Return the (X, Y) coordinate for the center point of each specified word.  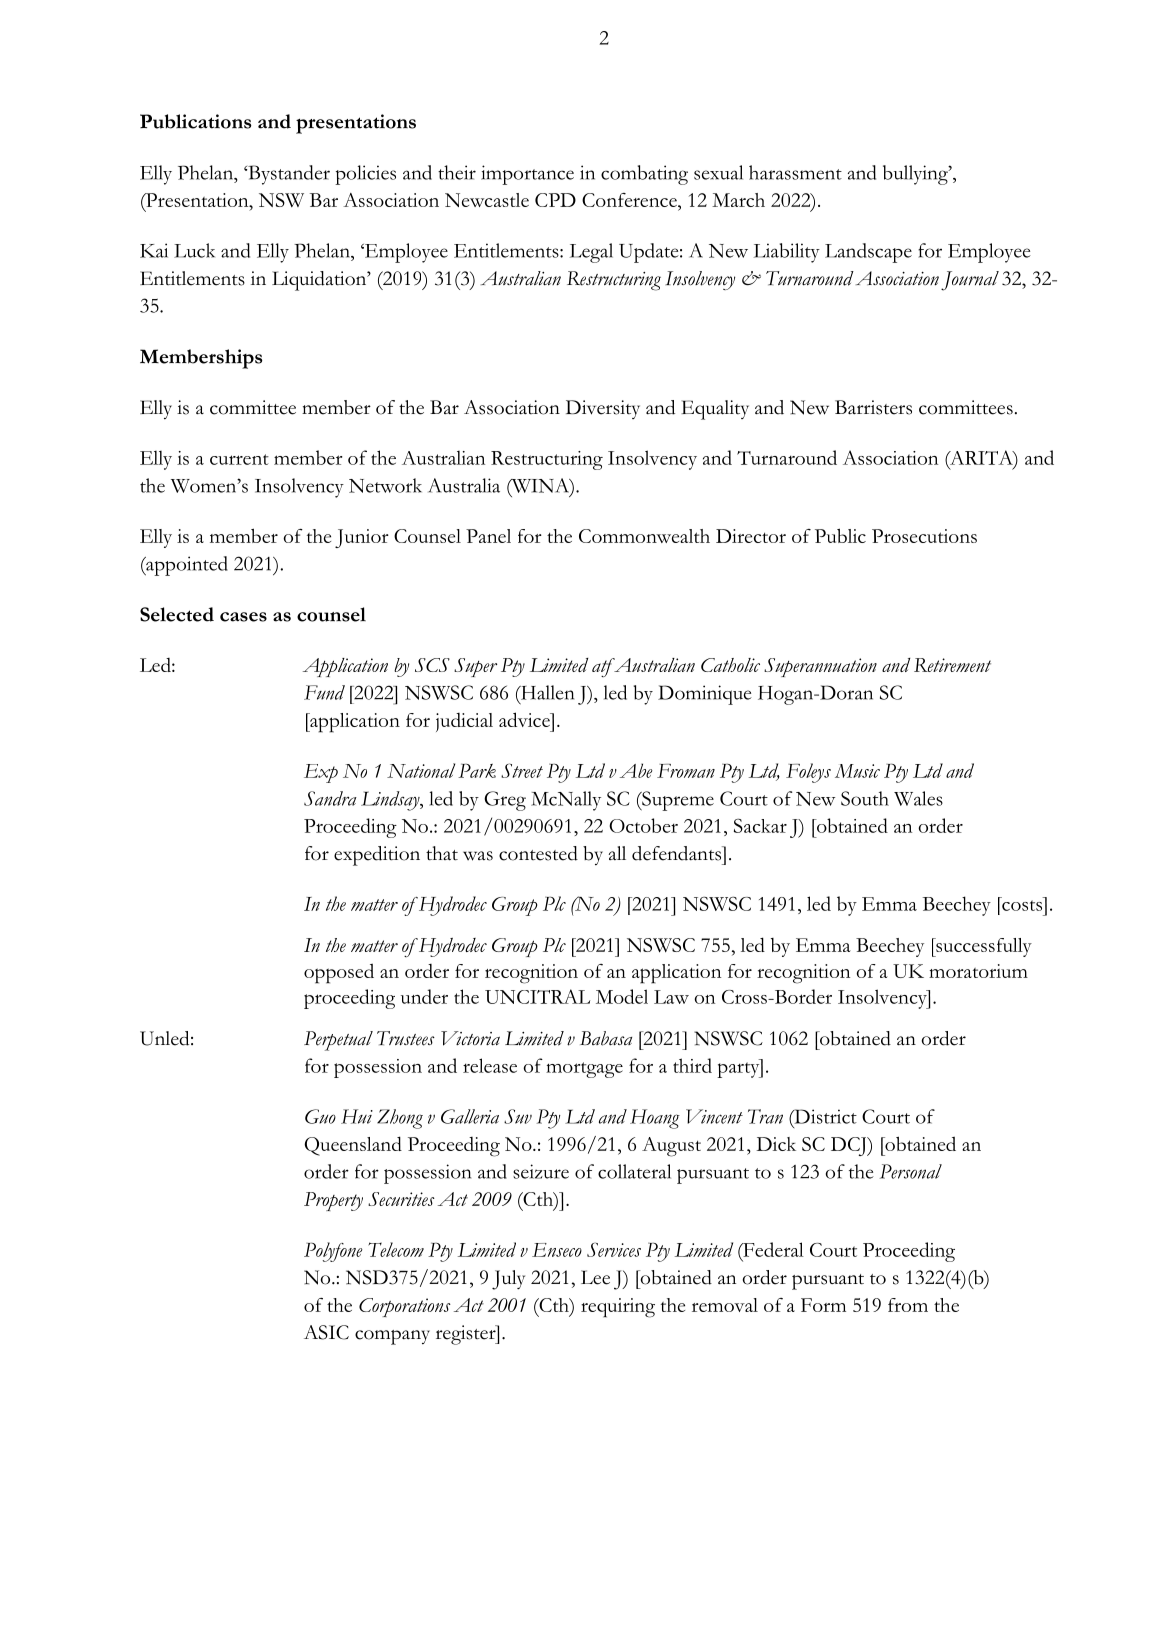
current (239, 459)
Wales (918, 798)
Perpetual (338, 1041)
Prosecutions (924, 536)
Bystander (288, 175)
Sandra (330, 798)
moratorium (978, 971)
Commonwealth (644, 536)
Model (622, 996)
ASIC (326, 1332)
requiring (618, 1308)
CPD (555, 200)
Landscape (868, 253)
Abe (636, 770)
